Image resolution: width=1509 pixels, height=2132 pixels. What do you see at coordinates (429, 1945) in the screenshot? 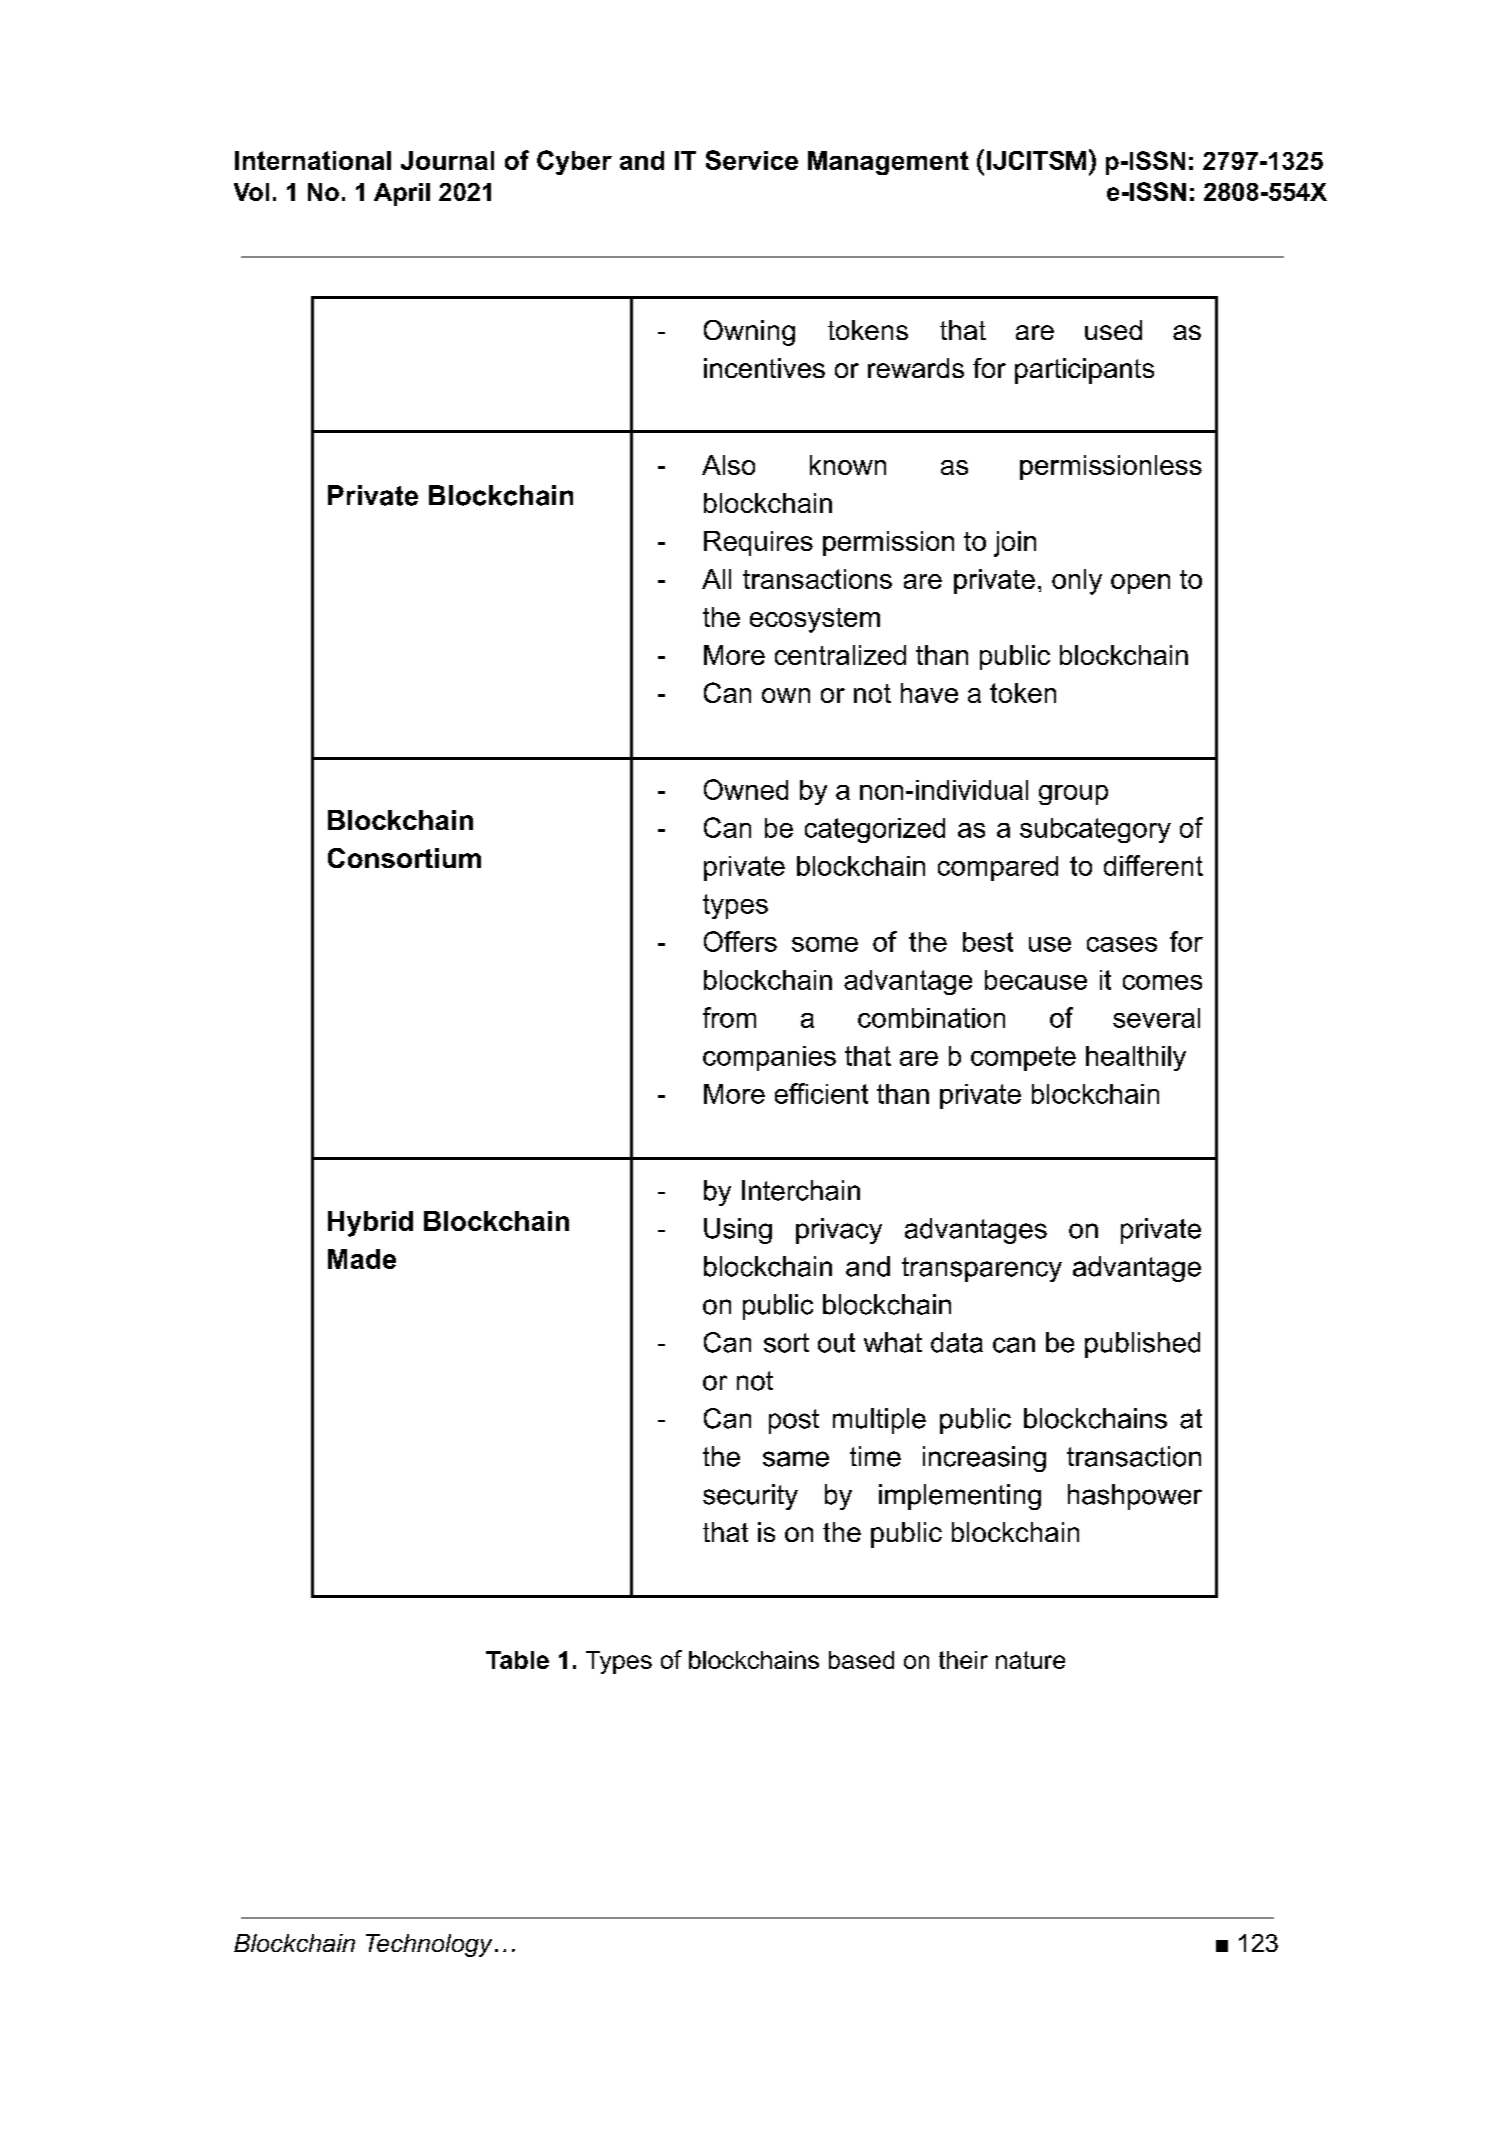
I see `Technology` at bounding box center [429, 1945].
